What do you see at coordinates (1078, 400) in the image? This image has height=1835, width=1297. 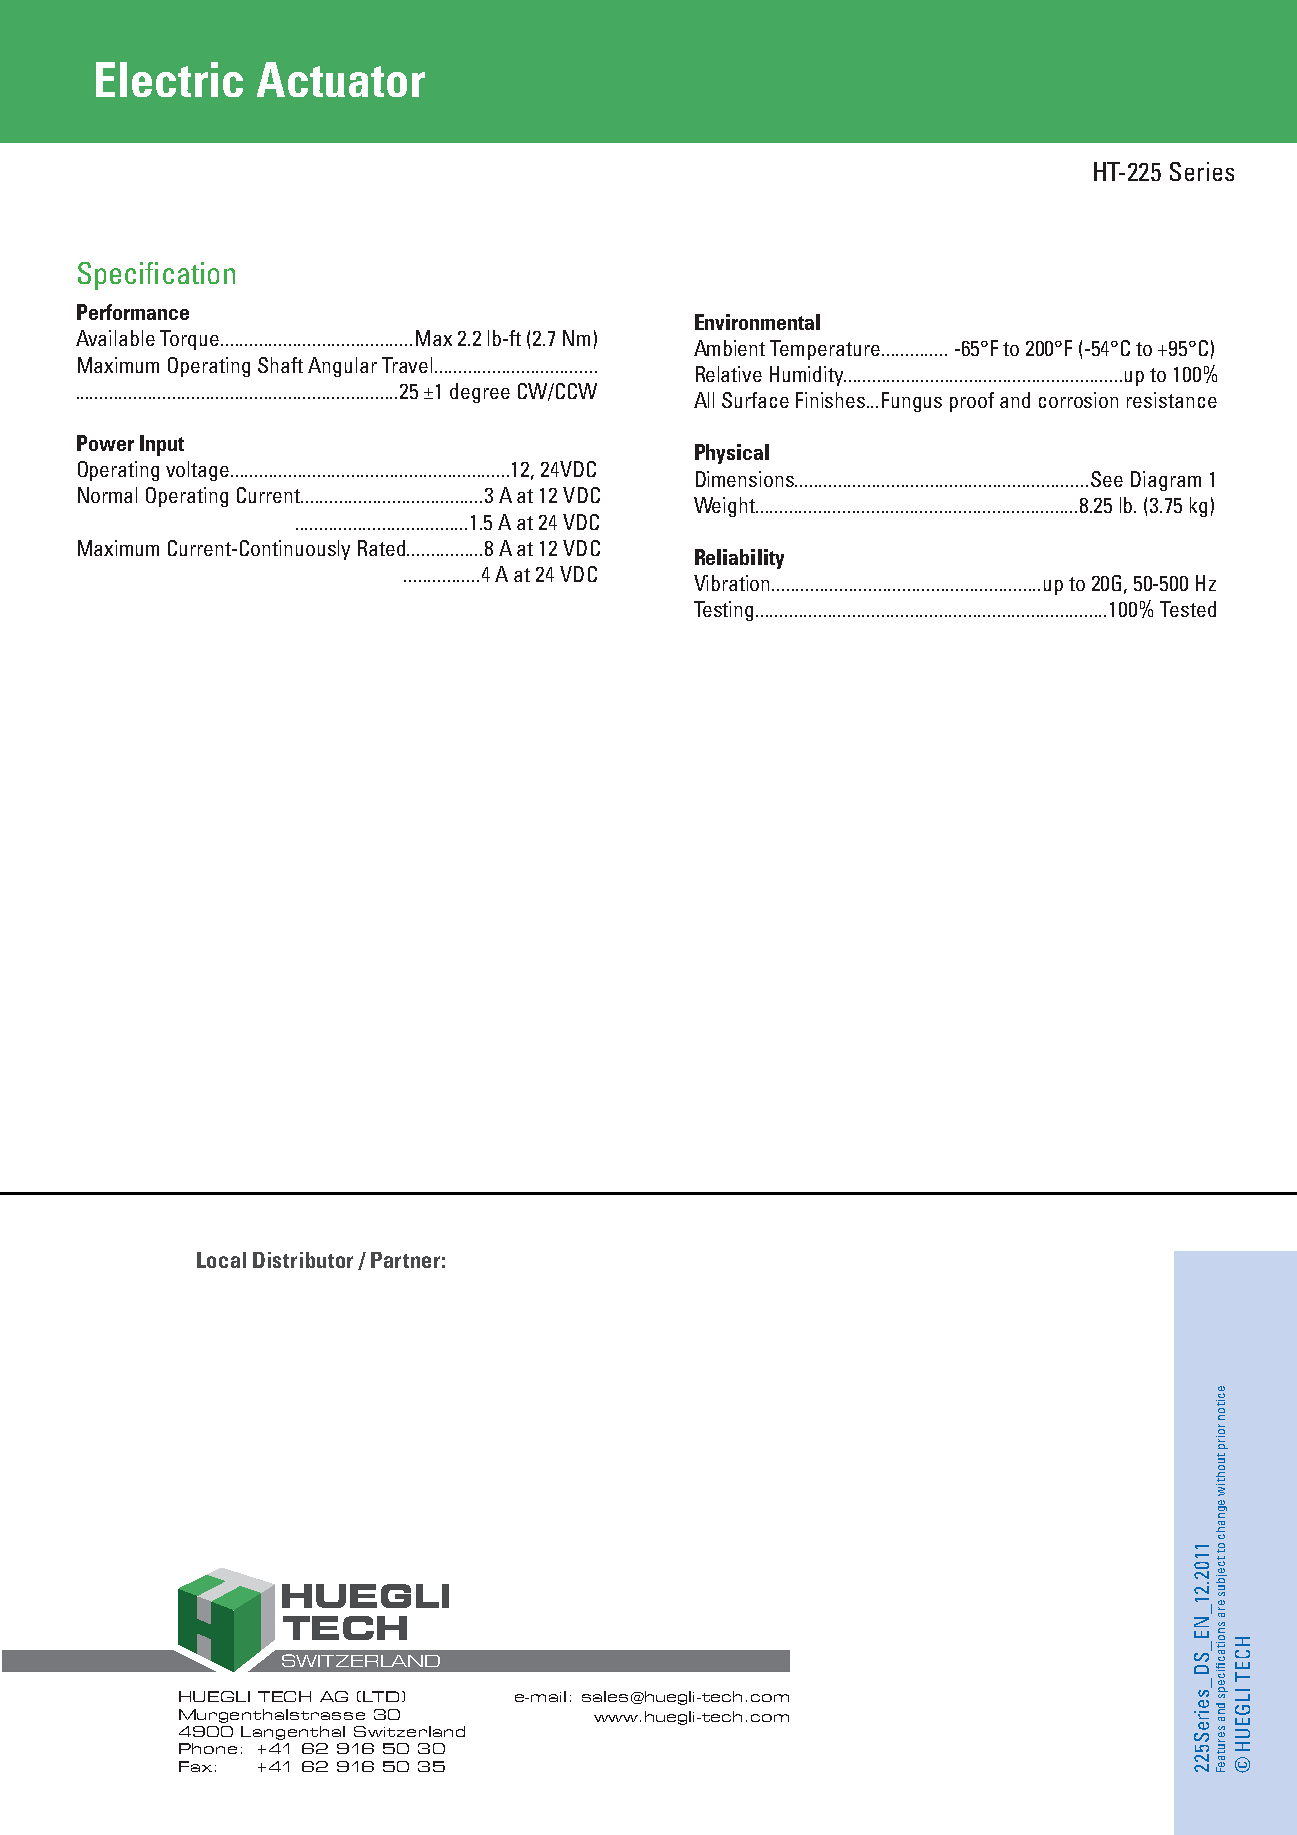 I see `corrosion` at bounding box center [1078, 400].
